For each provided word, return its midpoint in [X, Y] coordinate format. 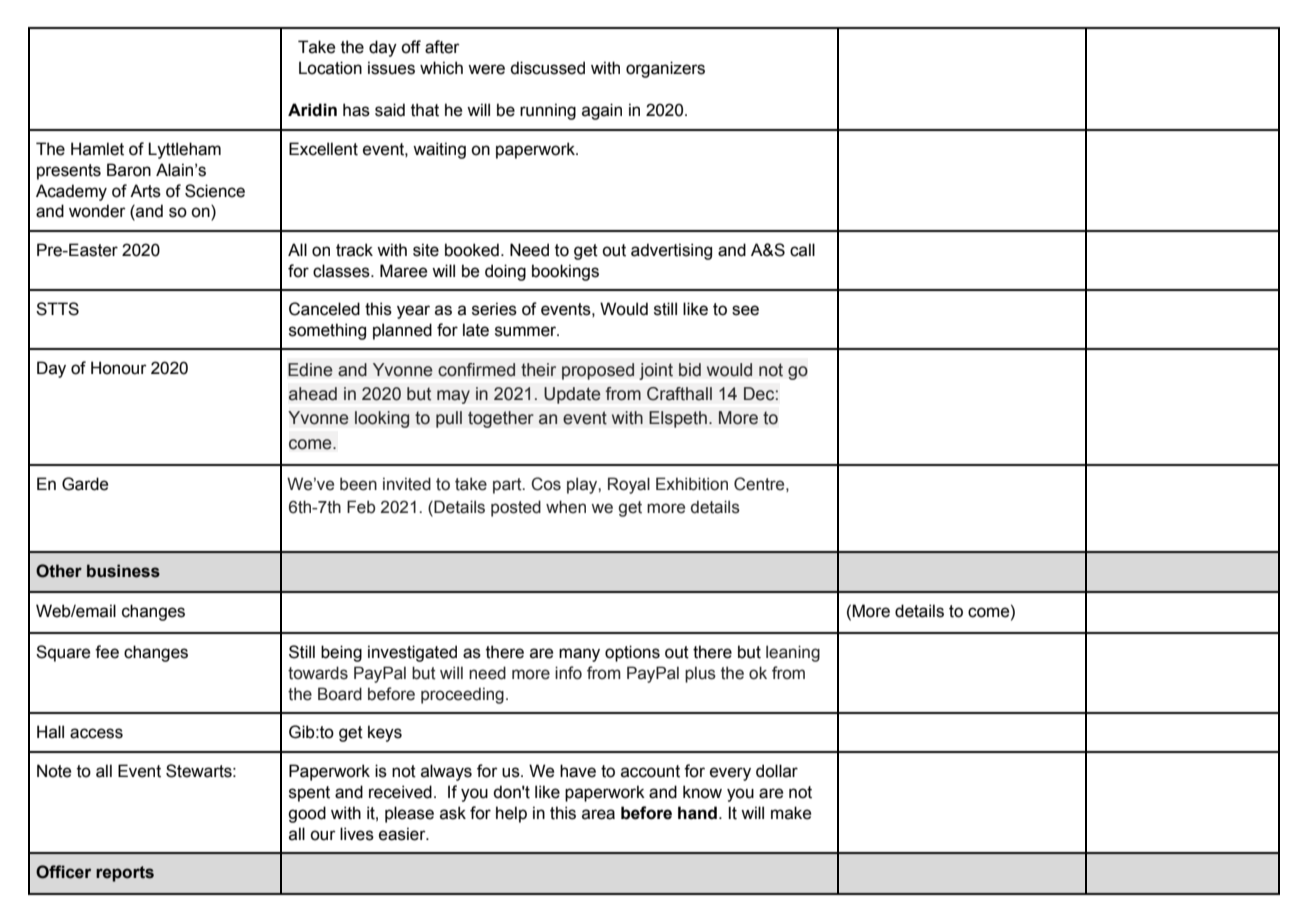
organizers [665, 69]
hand [697, 813]
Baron [129, 170]
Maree [403, 271]
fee [107, 652]
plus [700, 674]
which [441, 68]
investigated [412, 653]
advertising [671, 251]
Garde [85, 484]
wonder [97, 211]
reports [125, 874]
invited [407, 484]
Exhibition [692, 484]
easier [403, 834]
